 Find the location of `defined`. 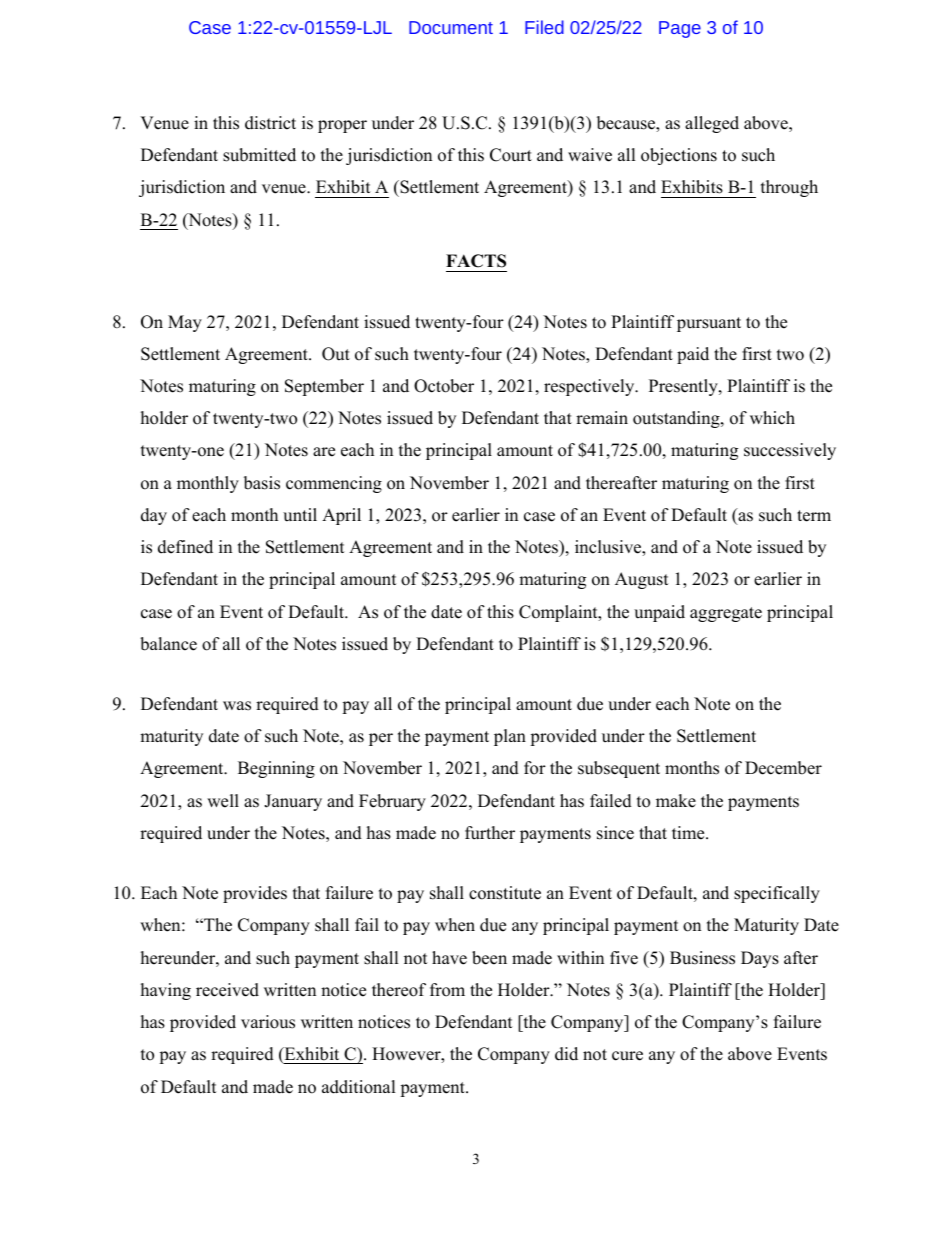

defined is located at coordinates (185, 547).
